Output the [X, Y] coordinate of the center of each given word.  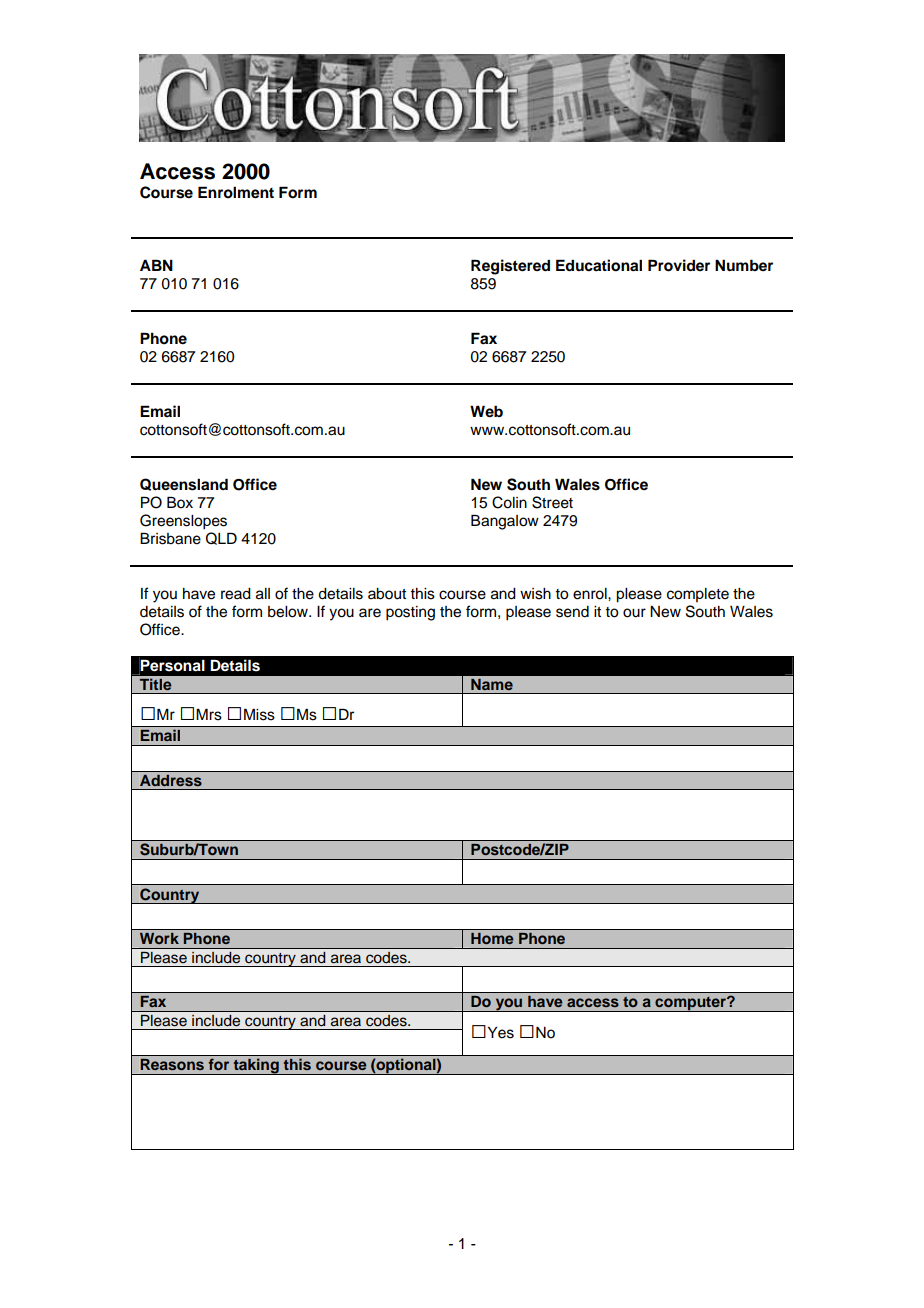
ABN [156, 265]
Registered [510, 267]
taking [256, 1066]
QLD [221, 538]
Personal [172, 666]
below [289, 612]
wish [535, 594]
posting [410, 613]
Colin [509, 502]
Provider [679, 265]
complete [698, 595]
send [572, 612]
